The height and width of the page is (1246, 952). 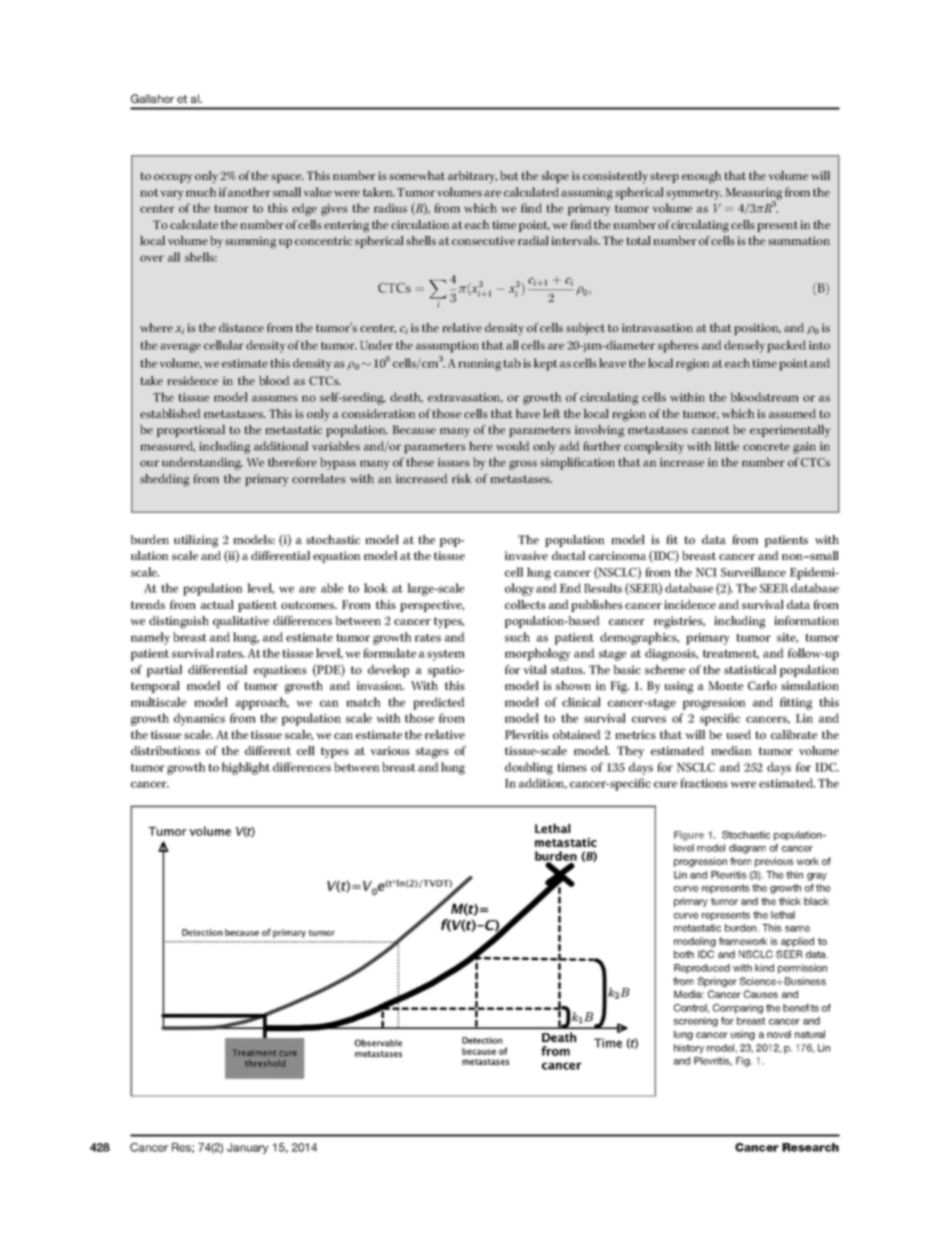 What do you see at coordinates (750, 669) in the page?
I see `statistical` at bounding box center [750, 669].
